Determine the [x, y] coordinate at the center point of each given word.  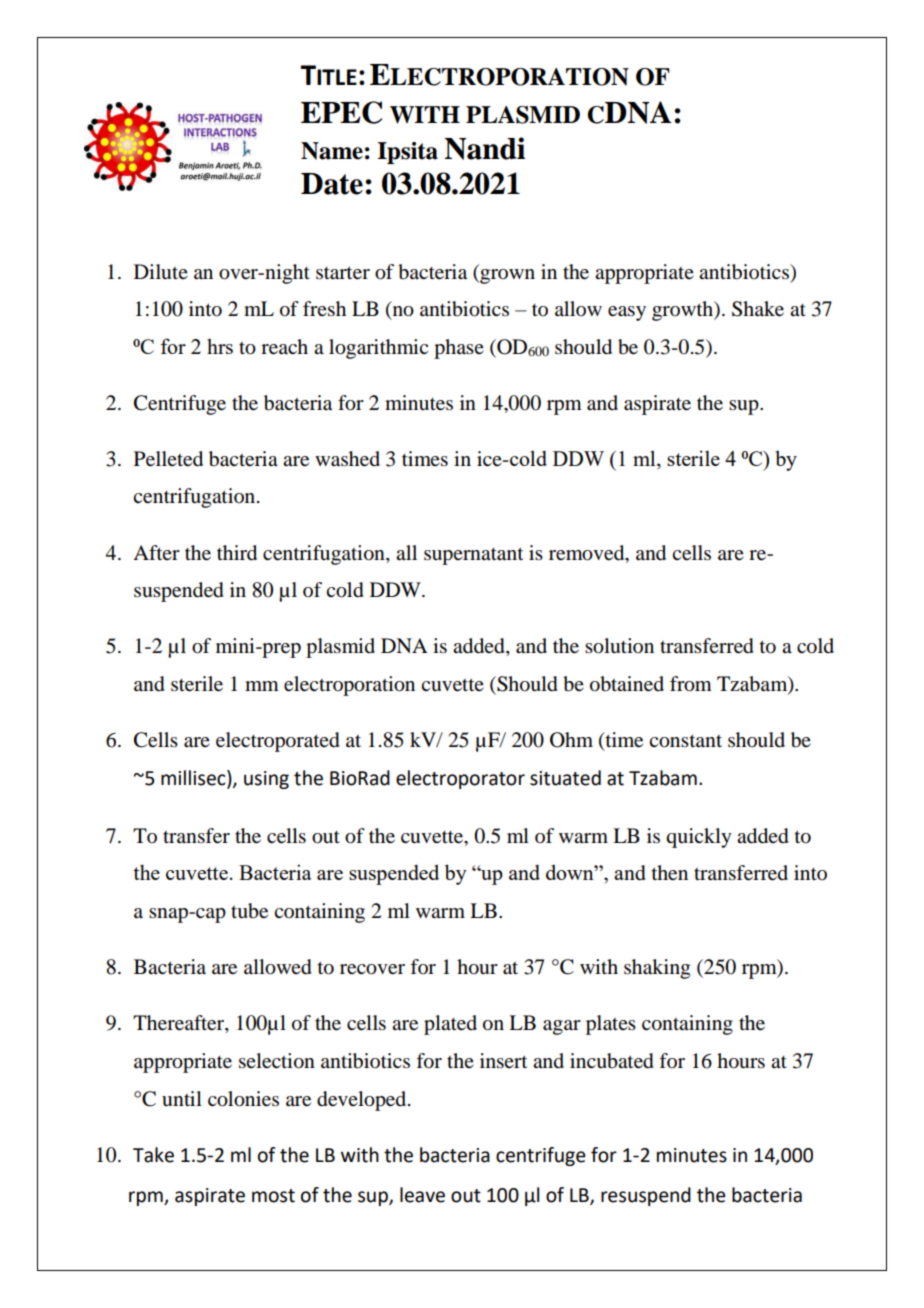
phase [459, 349]
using [266, 780]
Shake [758, 309]
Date [332, 184]
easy [627, 313]
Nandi [484, 148]
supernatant [473, 556]
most [273, 1196]
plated [450, 1025]
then [670, 873]
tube [249, 911]
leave [422, 1195]
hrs [220, 346]
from [691, 684]
